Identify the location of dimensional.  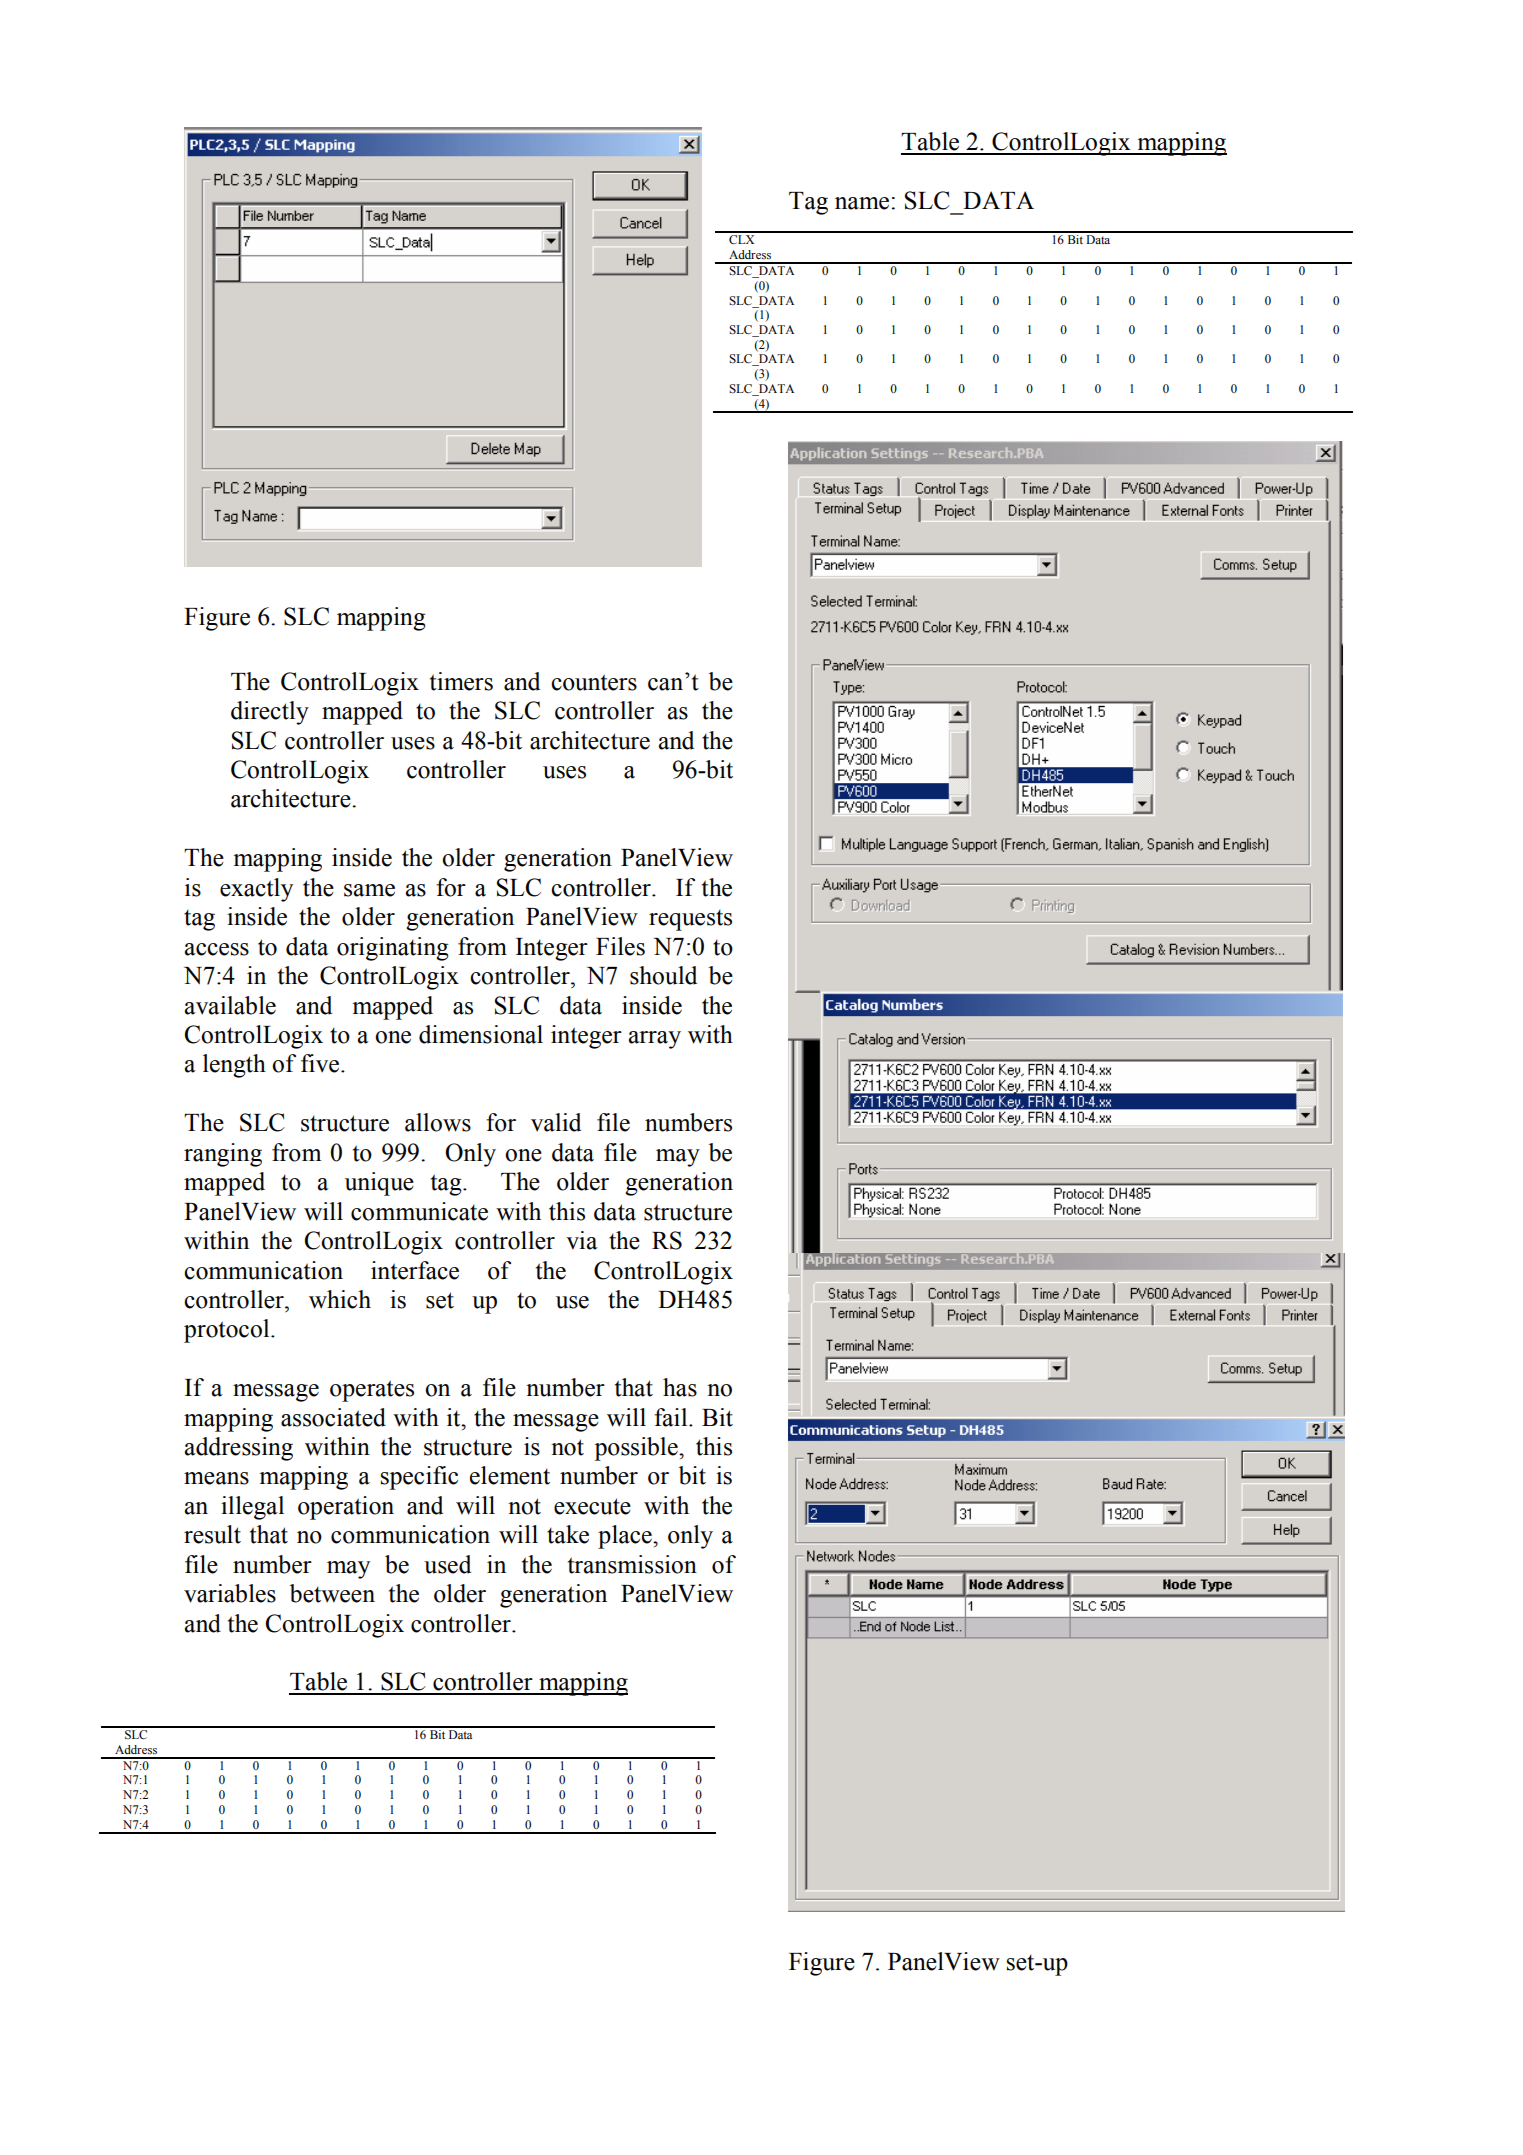
(481, 1034).
